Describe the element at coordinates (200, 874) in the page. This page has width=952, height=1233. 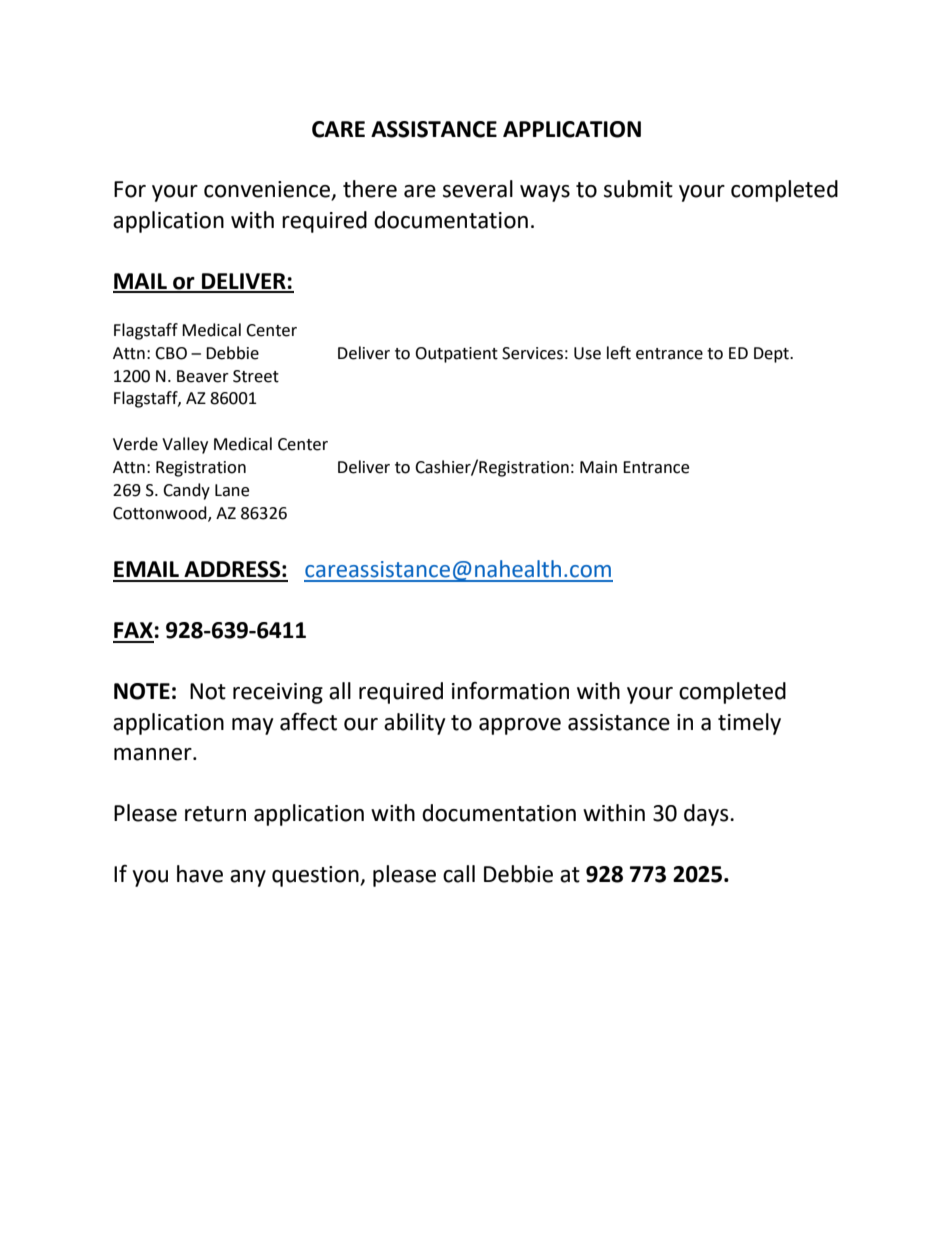
I see `have` at that location.
